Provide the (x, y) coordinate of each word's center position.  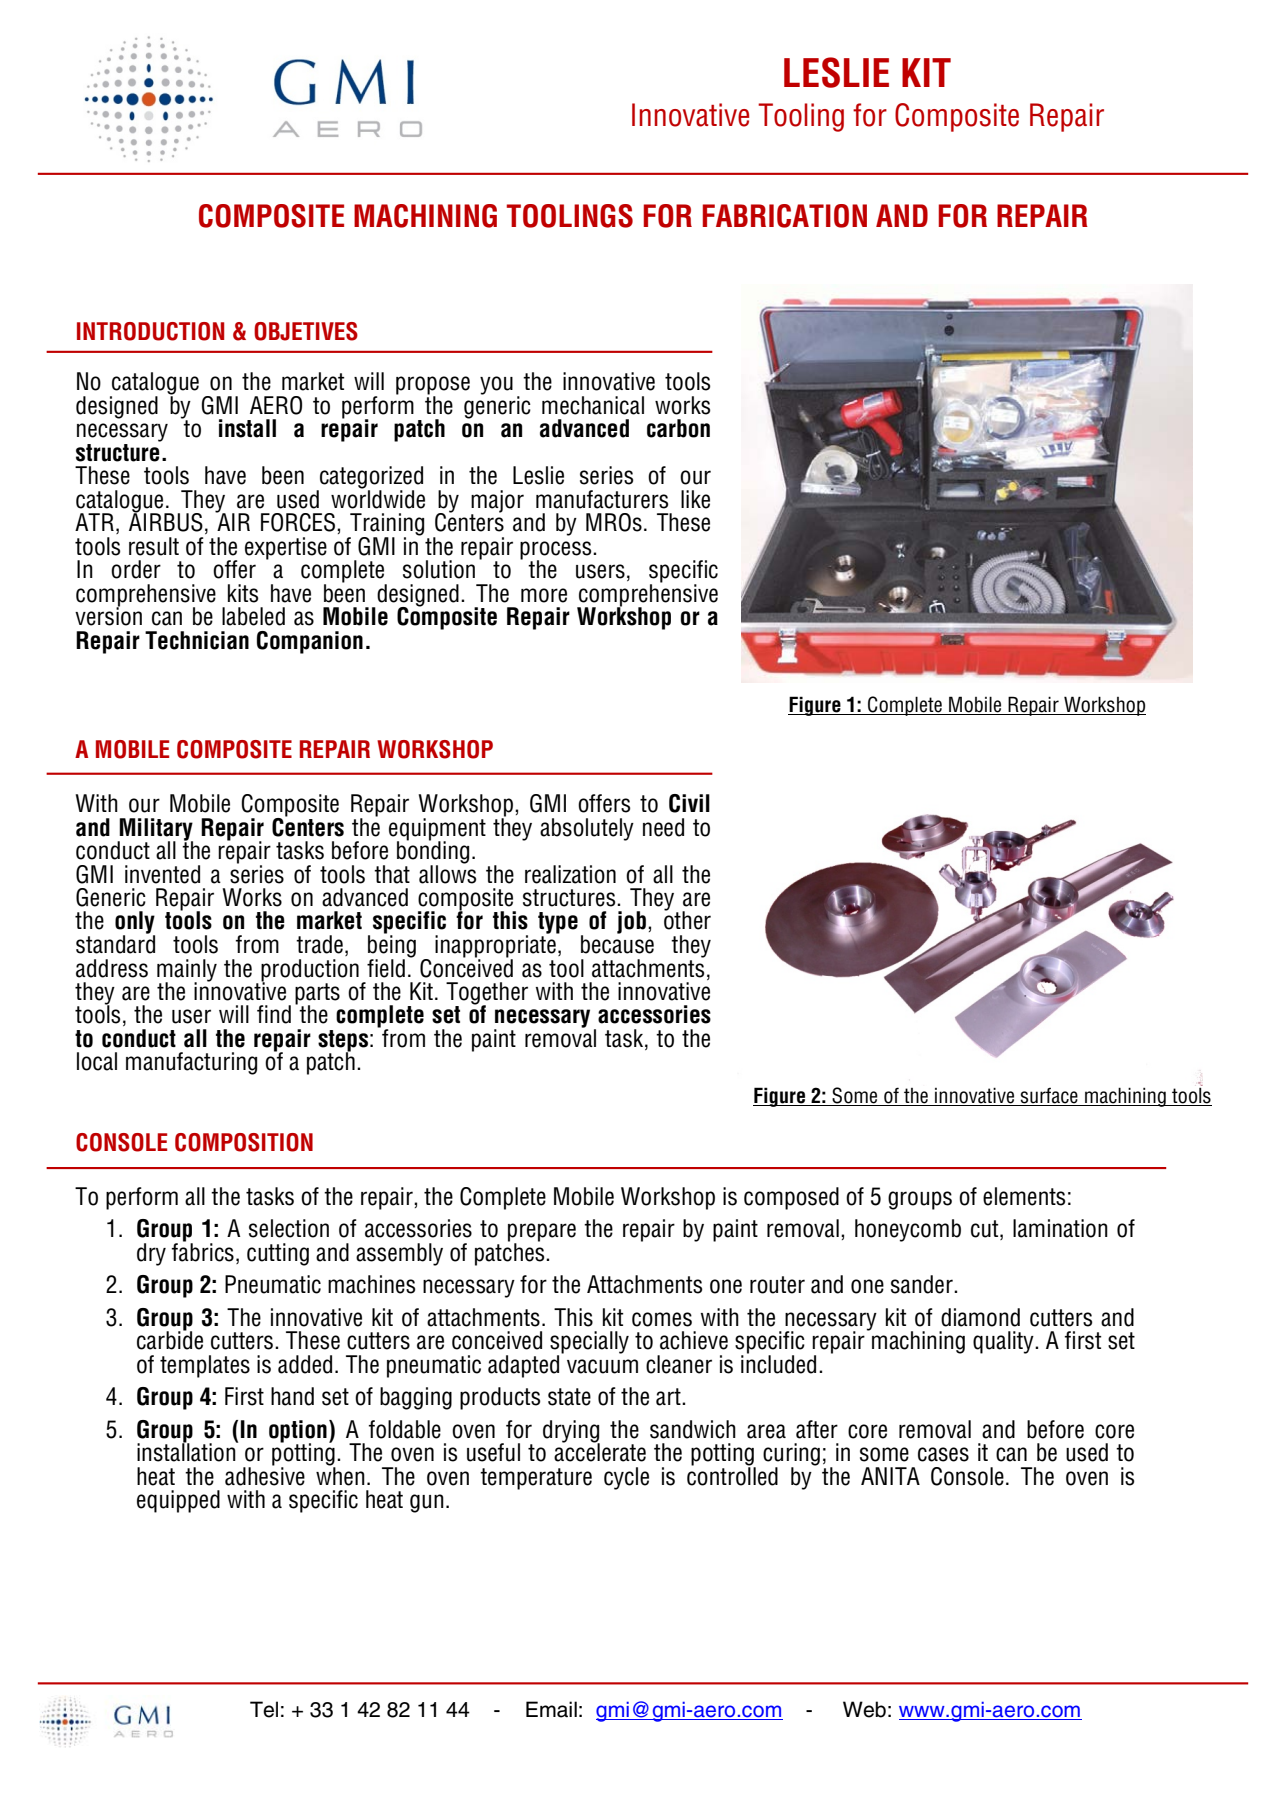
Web (864, 1709)
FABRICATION (785, 216)
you (496, 385)
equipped (178, 1501)
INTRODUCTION (150, 331)
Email (551, 1709)
